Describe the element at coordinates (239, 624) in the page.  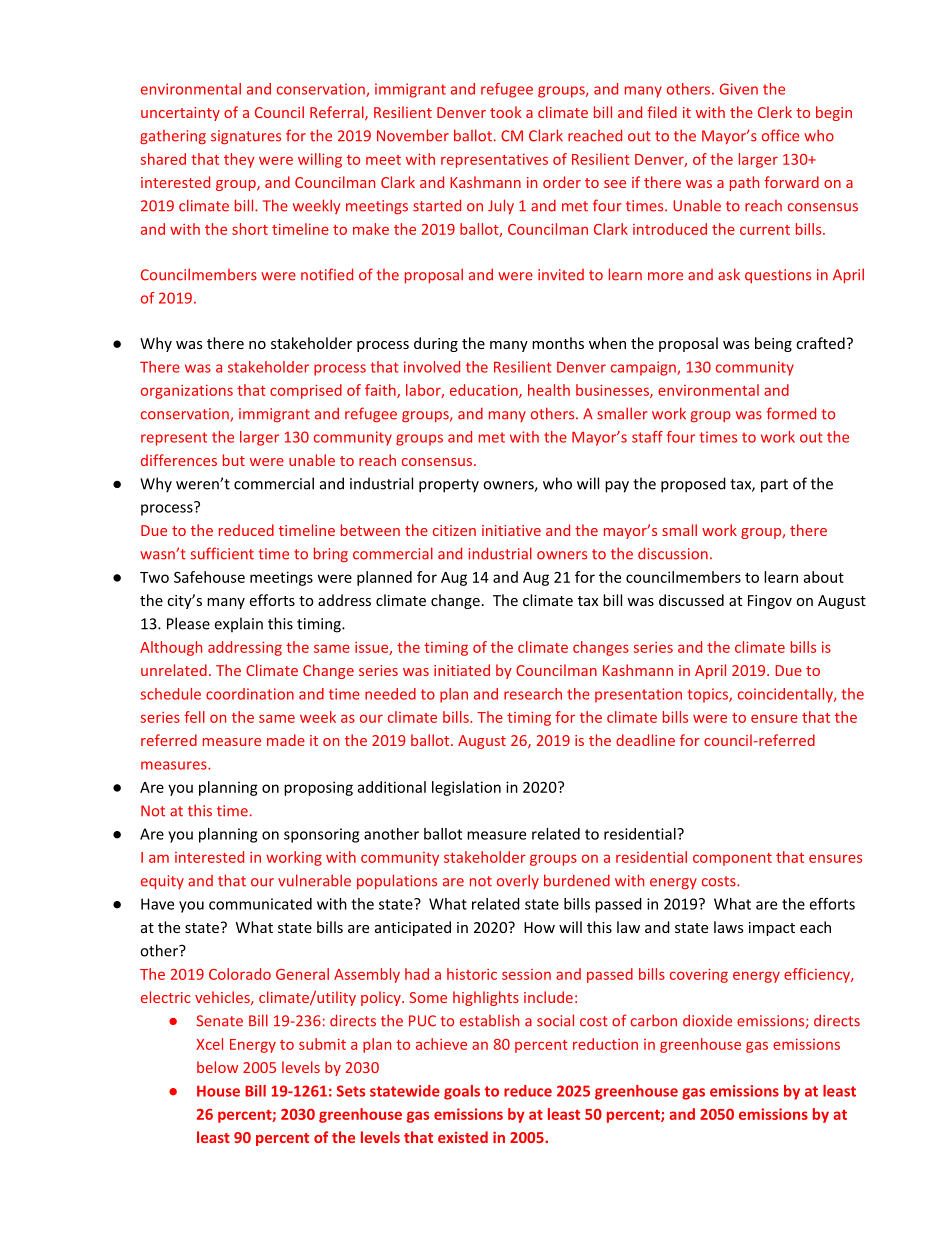
I see `explain` at that location.
